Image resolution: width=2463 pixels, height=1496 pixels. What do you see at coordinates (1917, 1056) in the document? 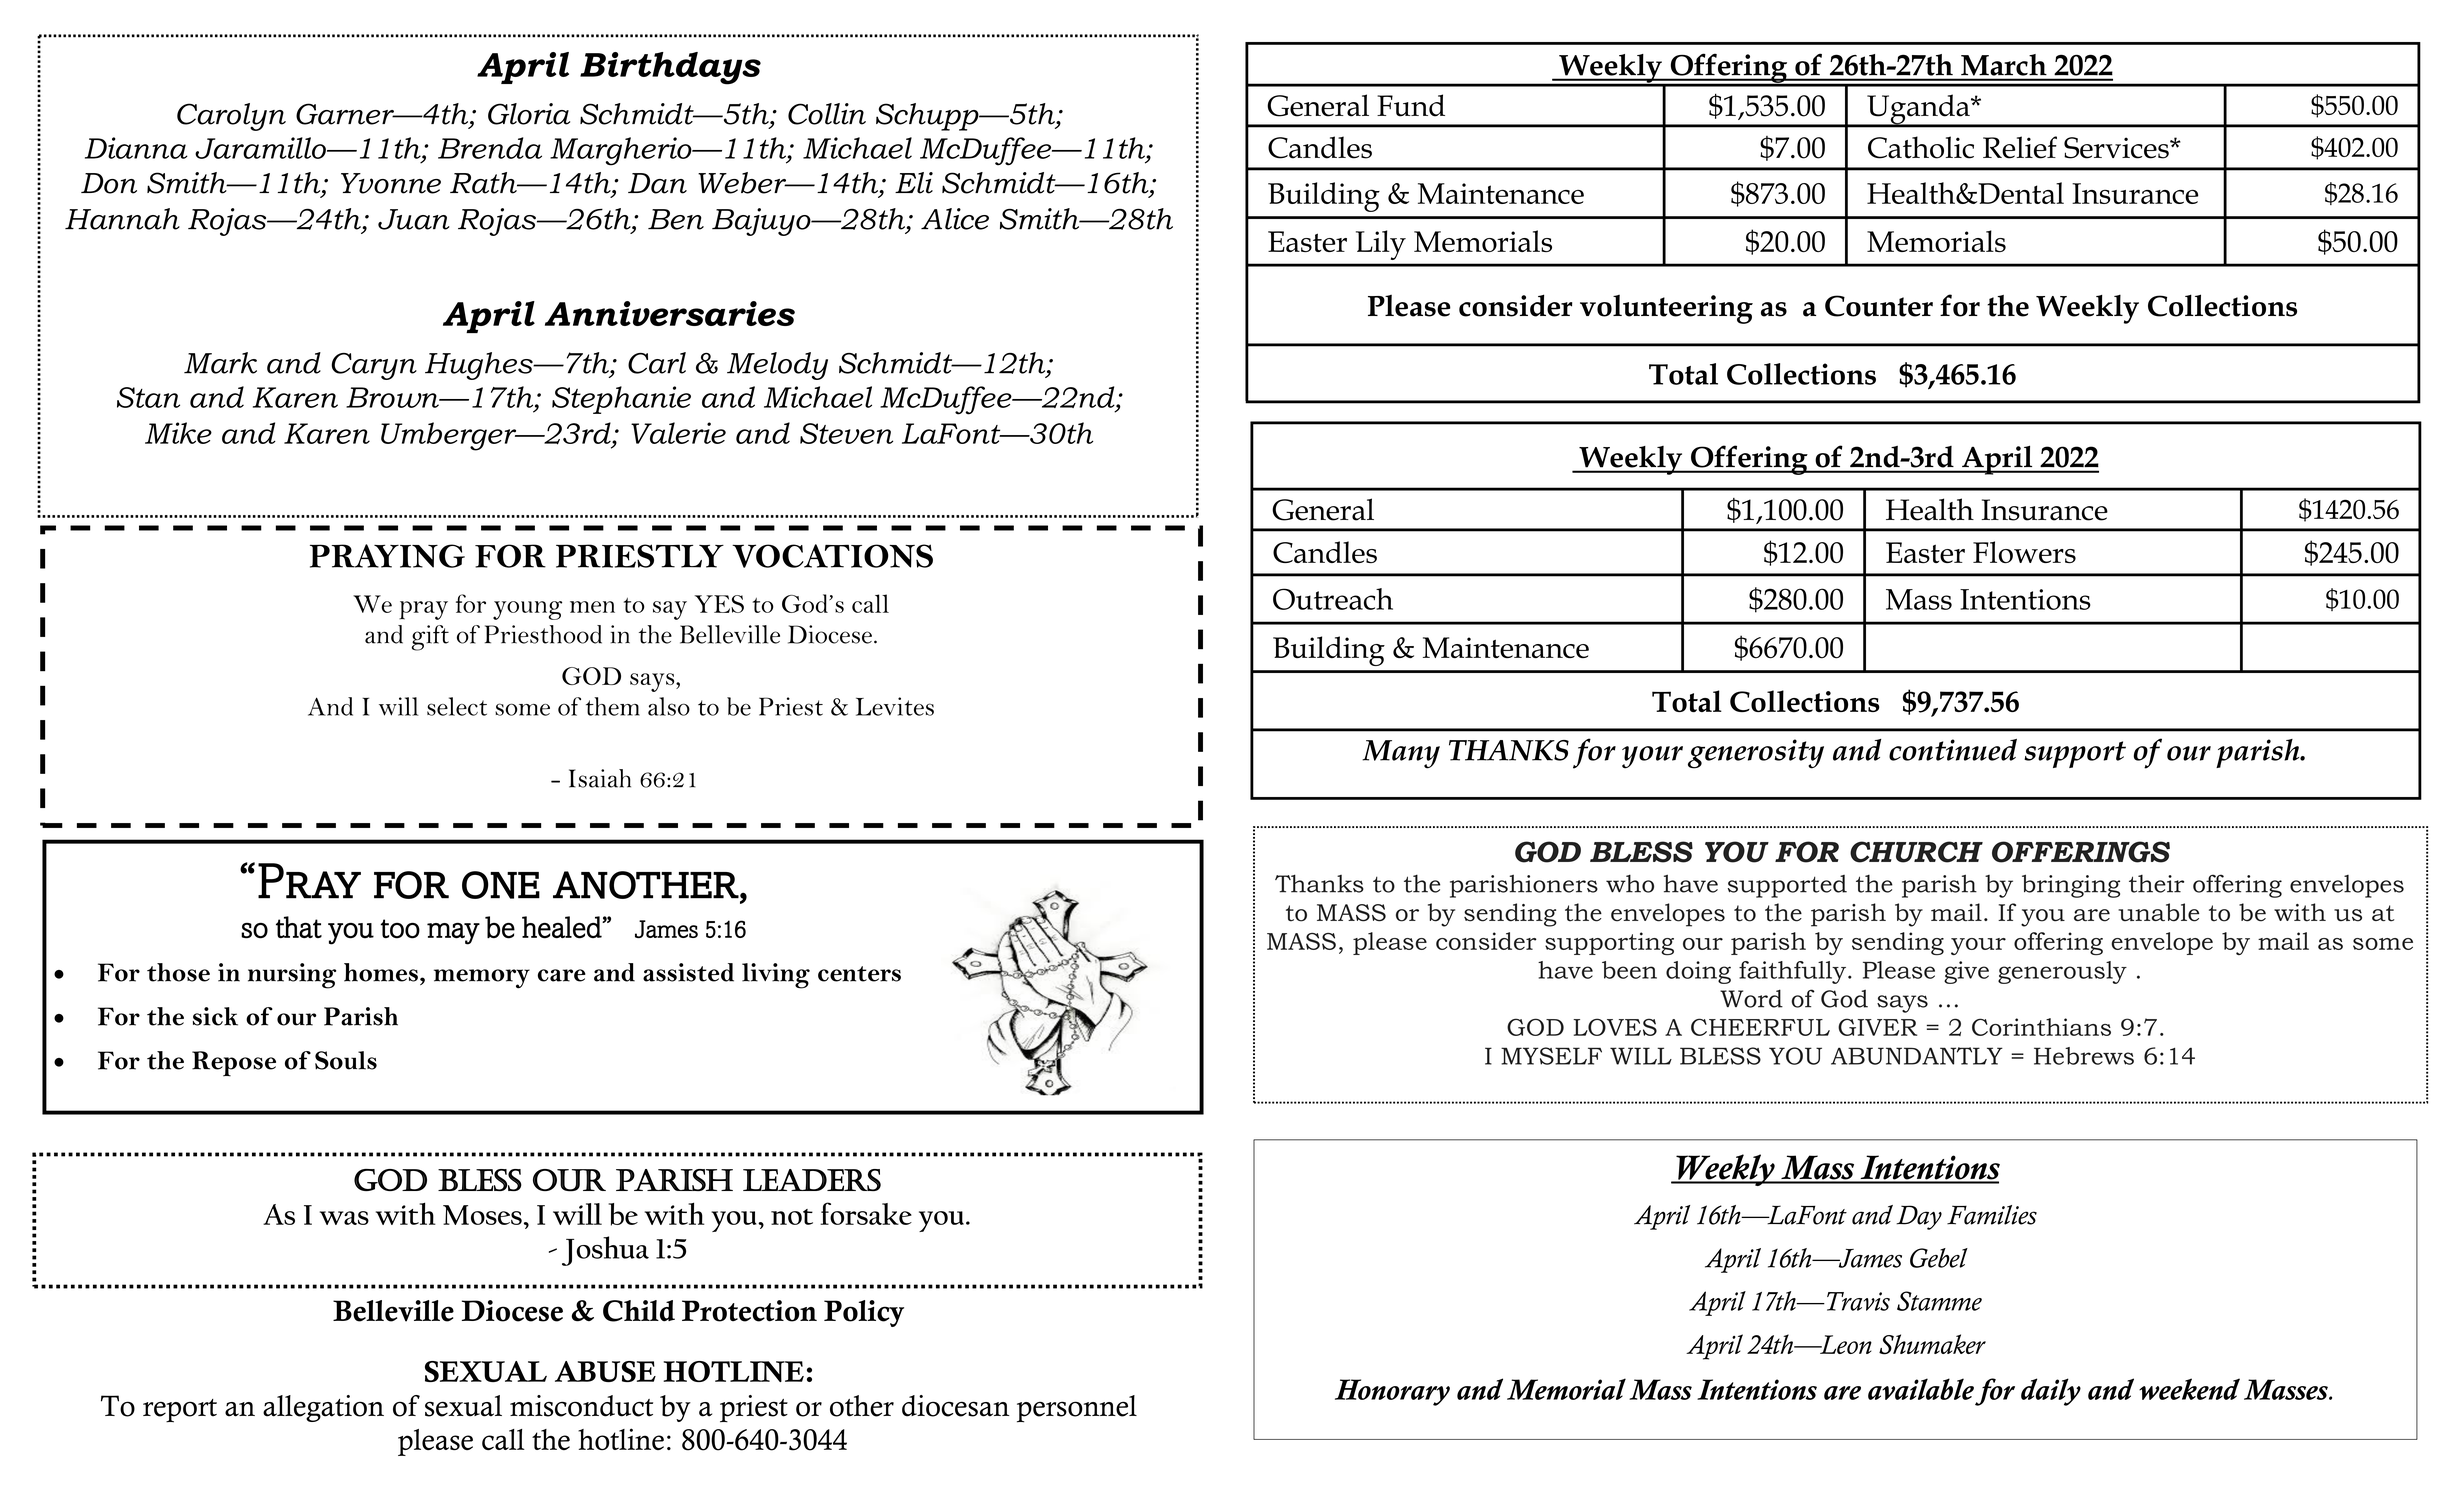
I see `ABUNDANTLY` at bounding box center [1917, 1056].
